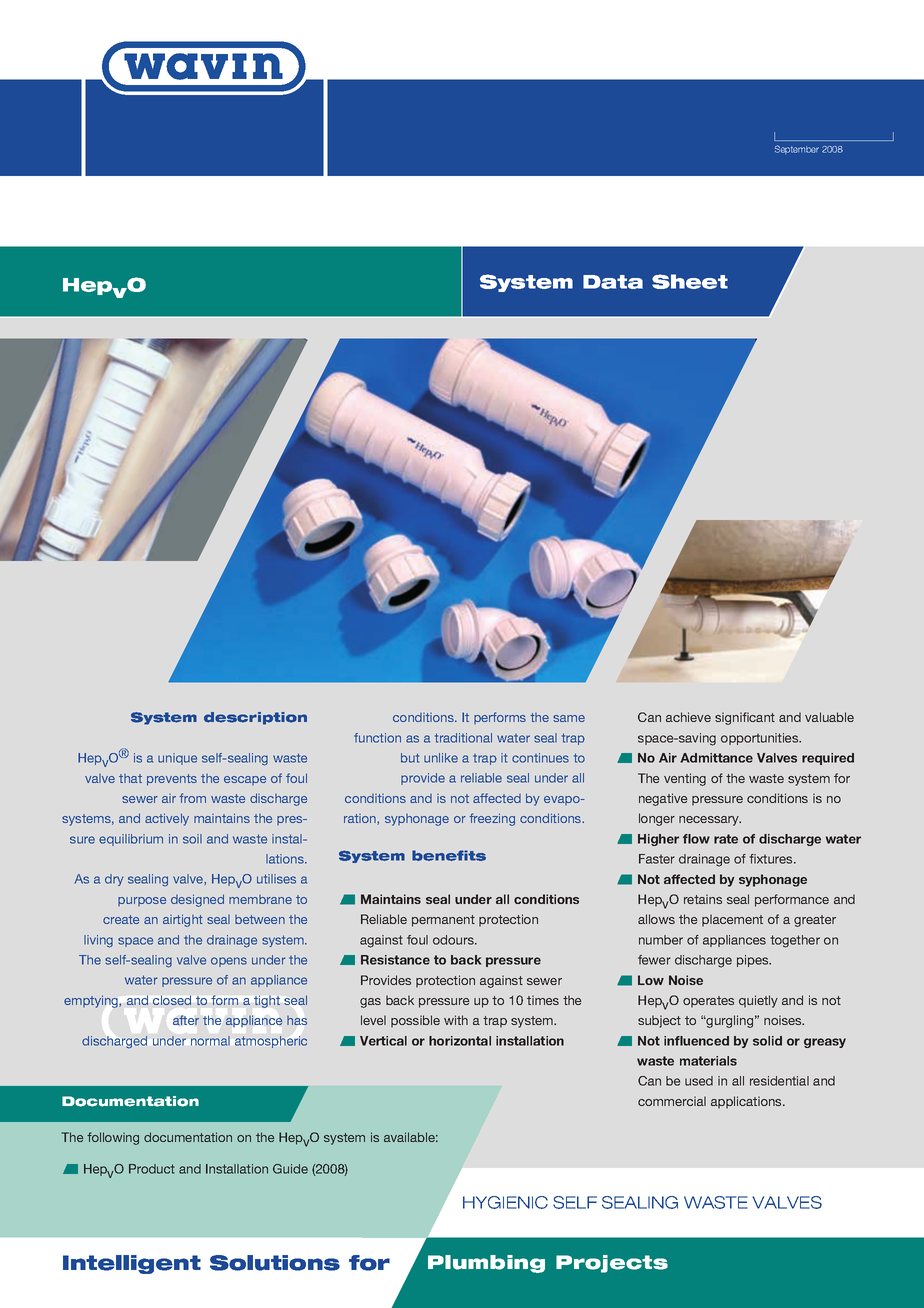 The height and width of the document is (1308, 924). What do you see at coordinates (172, 1000) in the document?
I see `closed` at bounding box center [172, 1000].
